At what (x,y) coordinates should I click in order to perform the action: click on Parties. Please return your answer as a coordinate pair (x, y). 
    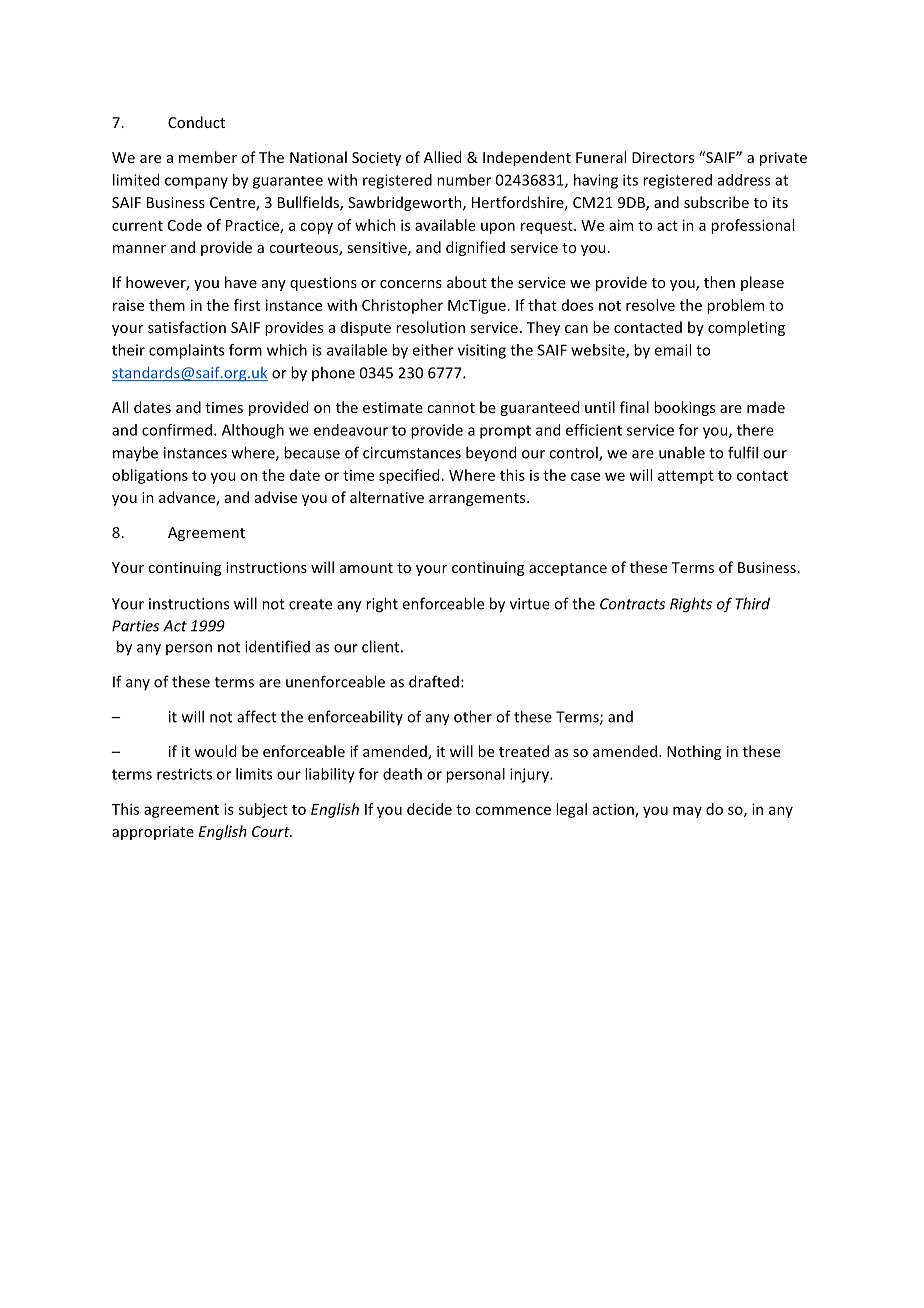
    Looking at the image, I should click on (135, 626).
